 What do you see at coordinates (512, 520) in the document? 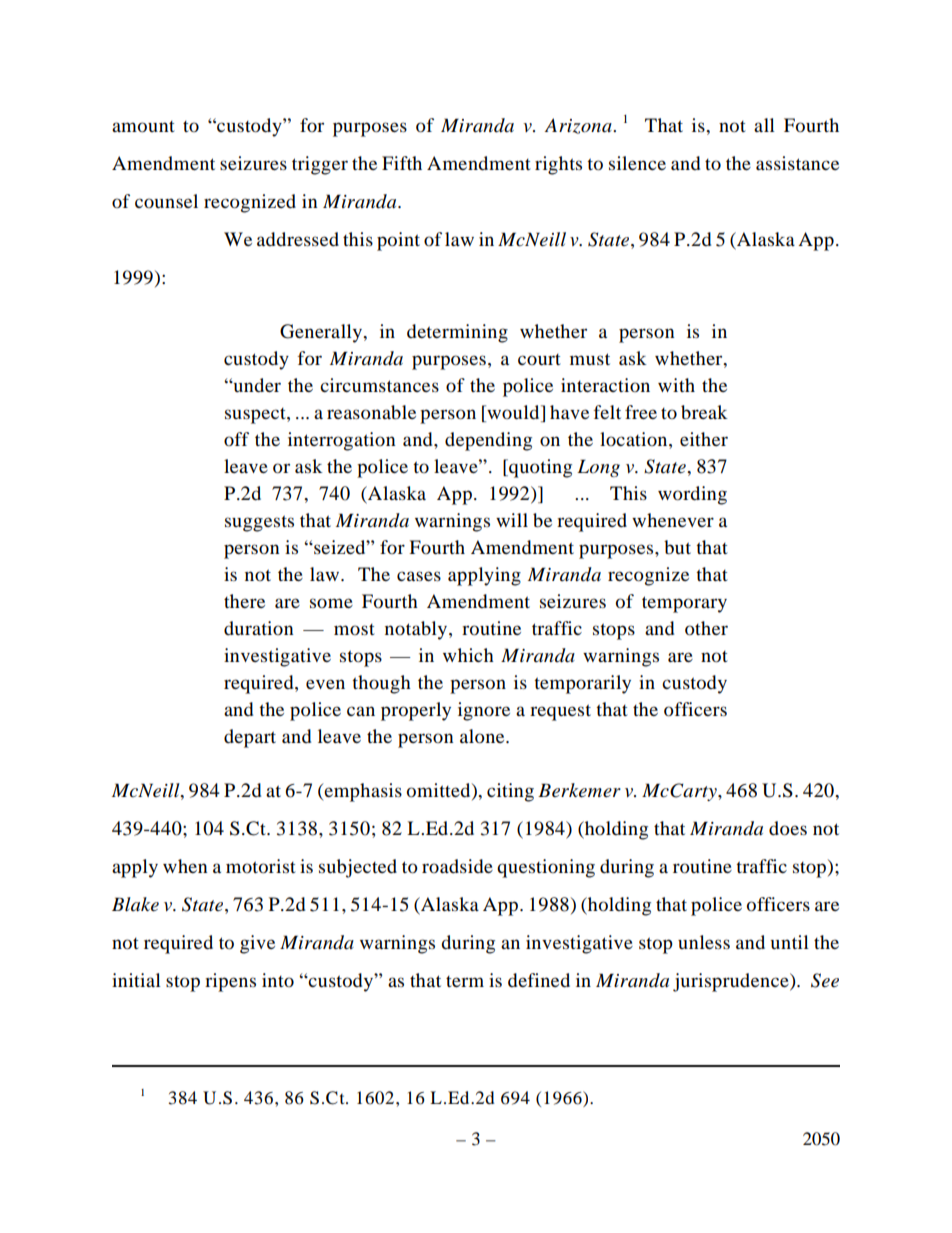
I see `will` at bounding box center [512, 520].
